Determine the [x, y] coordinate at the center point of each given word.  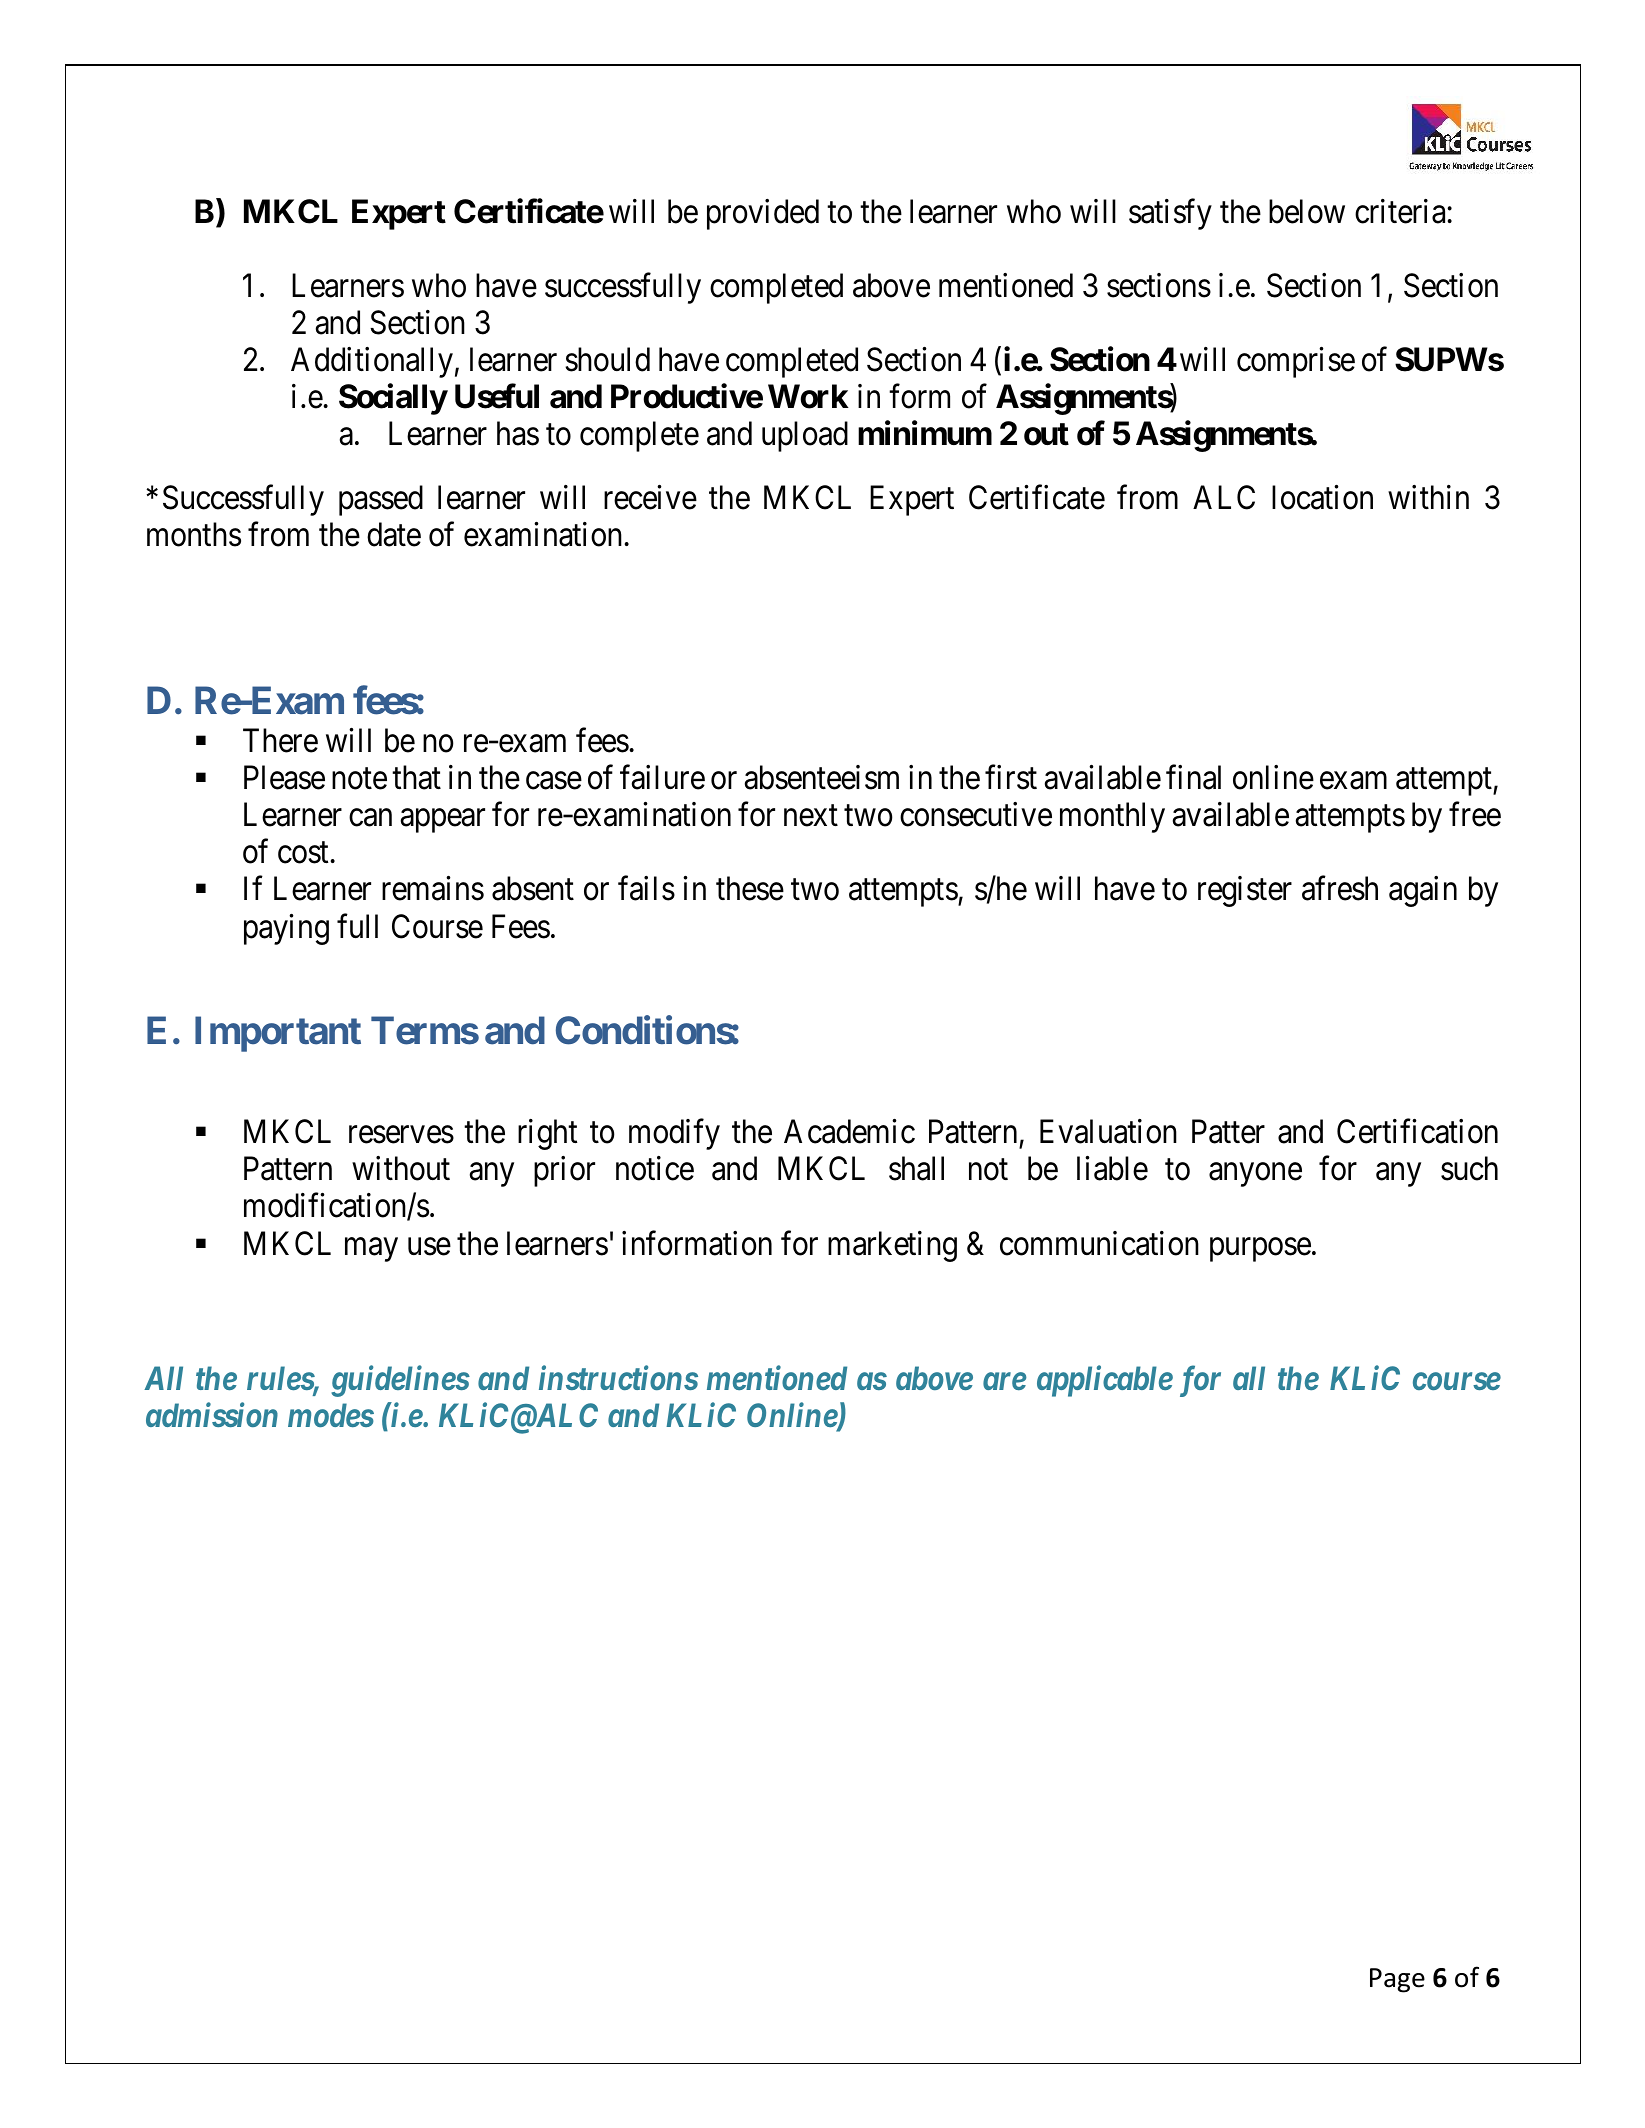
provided [763, 214]
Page [1397, 1980]
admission [212, 1414]
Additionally [372, 362]
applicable [1105, 1381]
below [1307, 211]
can [370, 818]
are [1004, 1381]
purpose [1260, 1250]
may [371, 1250]
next [811, 816]
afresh [1340, 888]
